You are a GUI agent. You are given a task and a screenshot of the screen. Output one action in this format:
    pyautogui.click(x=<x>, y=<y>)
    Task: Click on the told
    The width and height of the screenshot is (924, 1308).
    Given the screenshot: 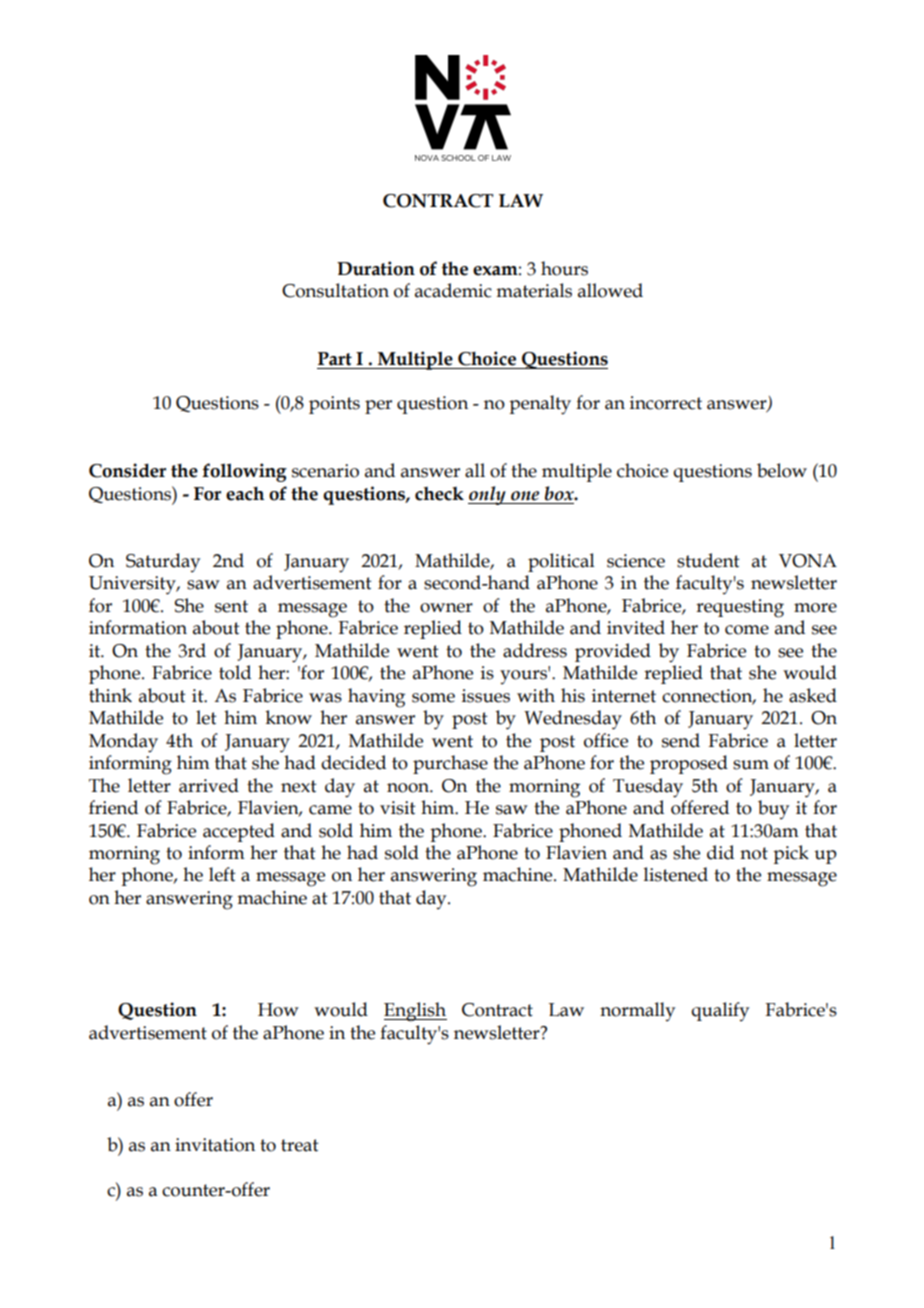 What is the action you would take?
    pyautogui.click(x=235, y=672)
